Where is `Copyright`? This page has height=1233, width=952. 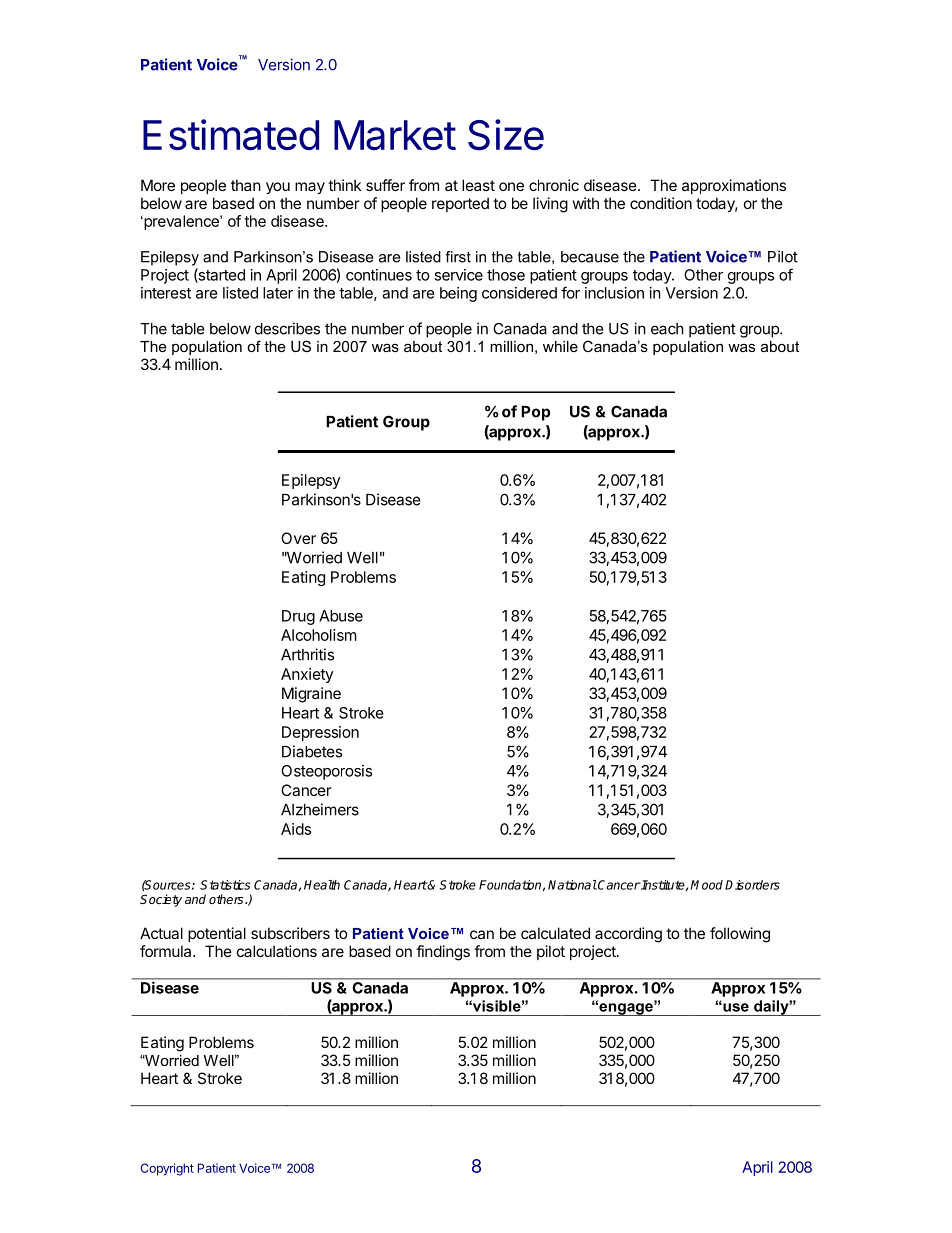
Copyright is located at coordinates (167, 1169).
